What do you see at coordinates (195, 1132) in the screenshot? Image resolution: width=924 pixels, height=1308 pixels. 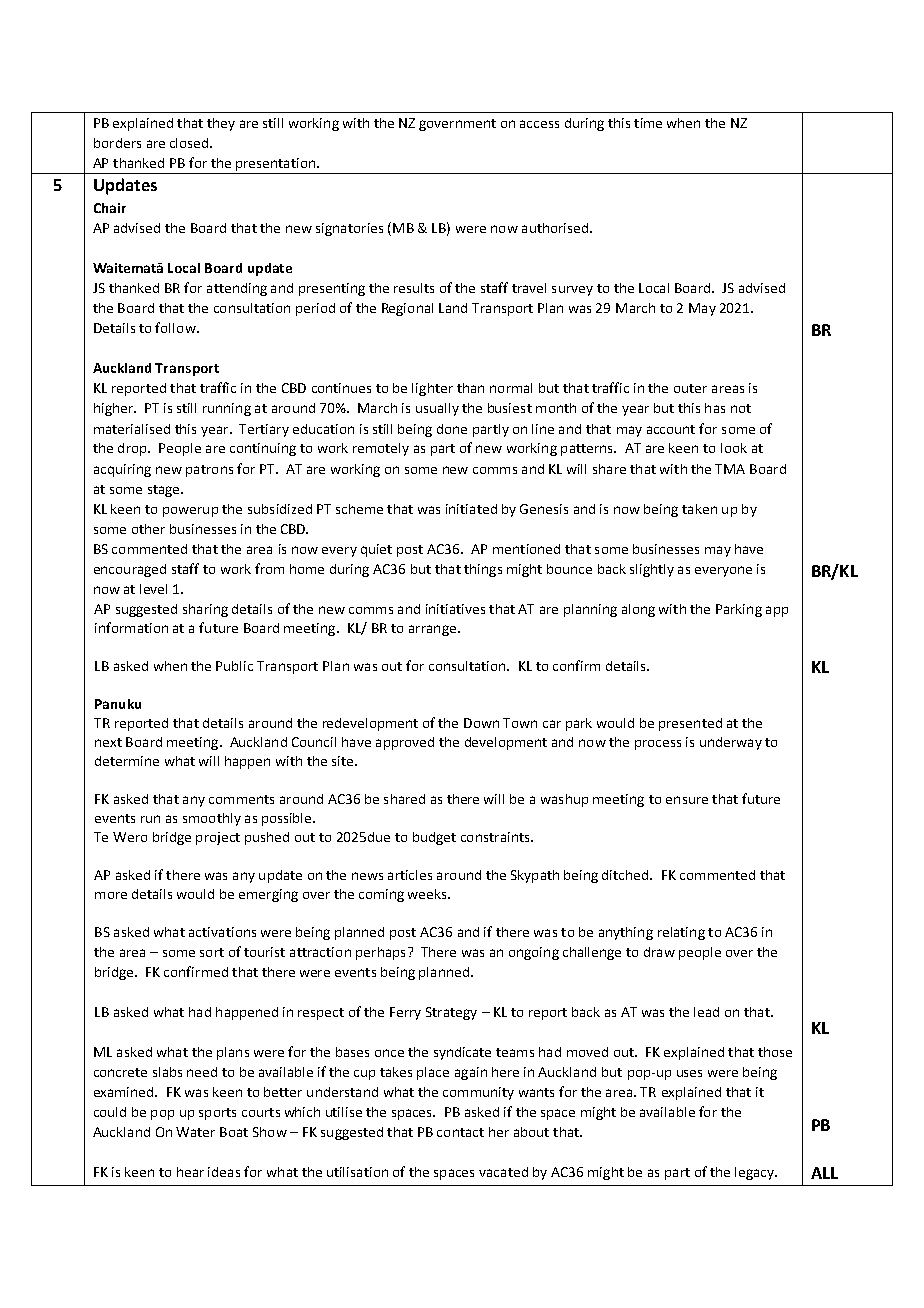 I see `Water` at bounding box center [195, 1132].
